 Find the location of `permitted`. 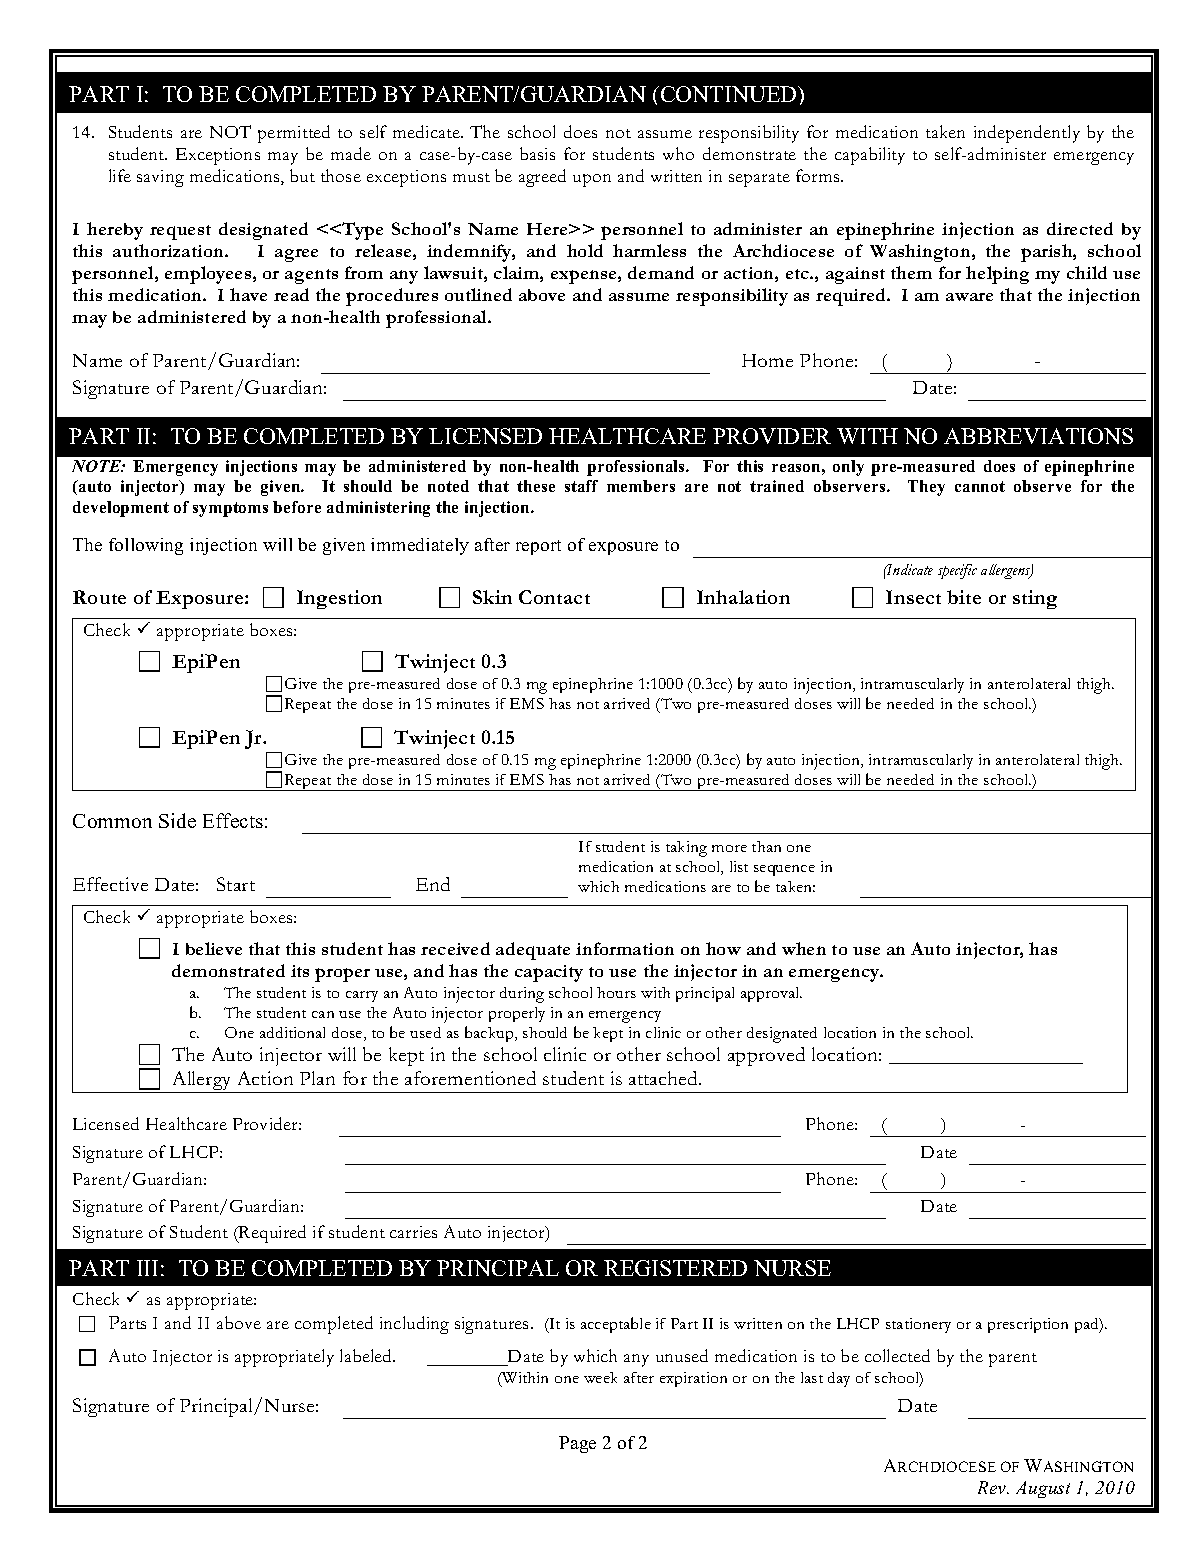

permitted is located at coordinates (294, 134).
